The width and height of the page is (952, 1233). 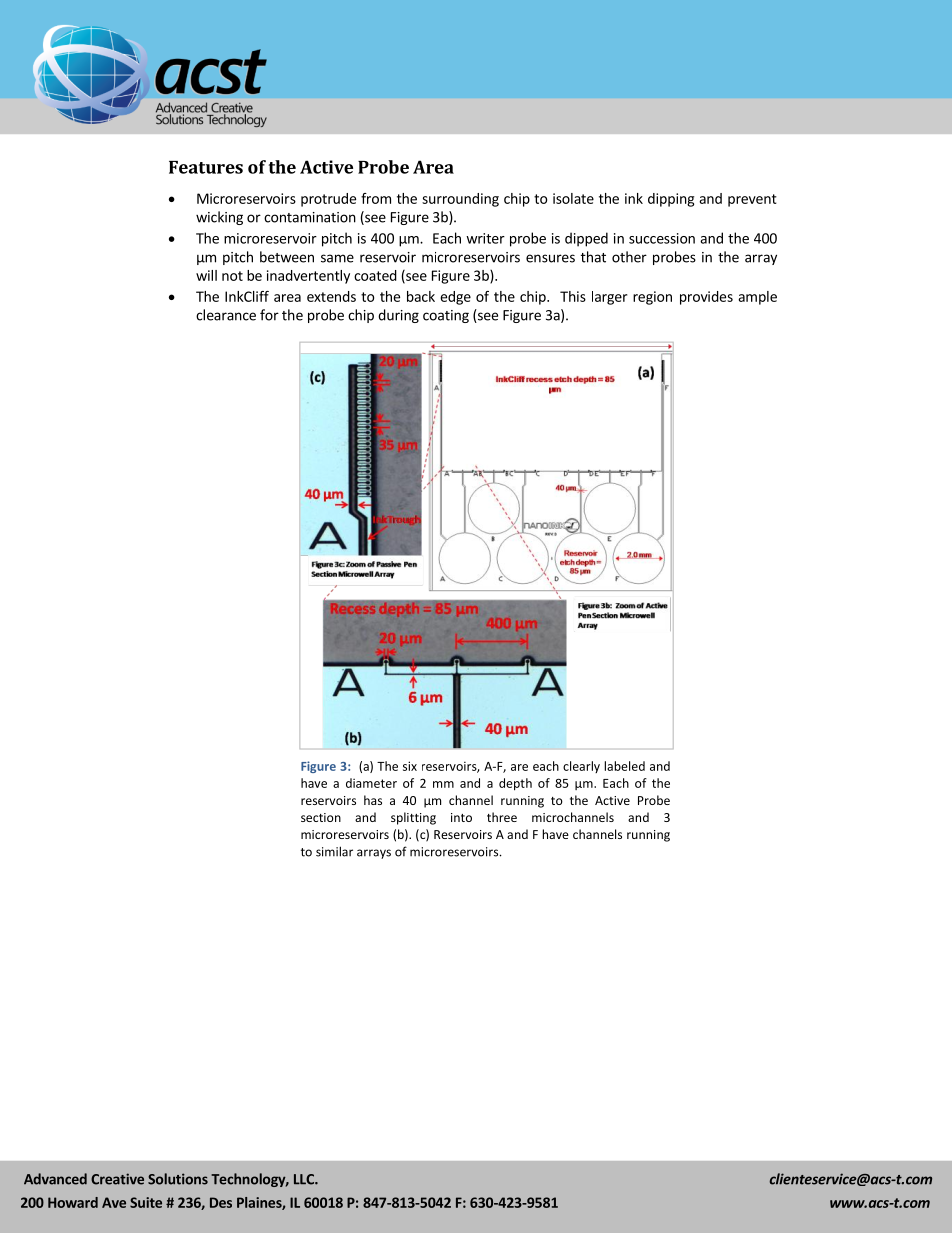 I want to click on splitting, so click(x=413, y=818).
